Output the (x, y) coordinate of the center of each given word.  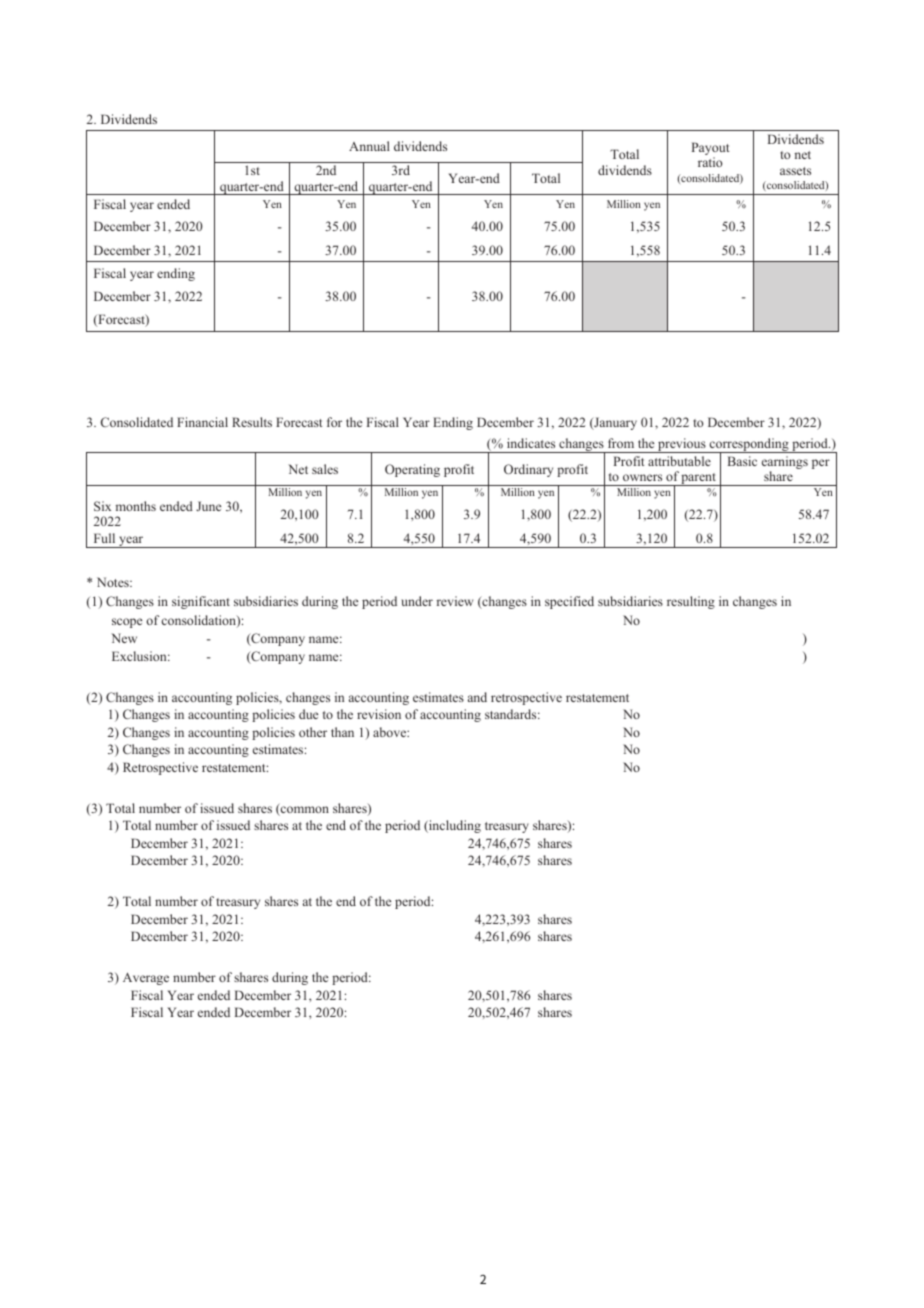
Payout (710, 150)
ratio (710, 162)
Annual (369, 146)
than (342, 732)
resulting (691, 602)
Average (146, 979)
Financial (202, 422)
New (124, 638)
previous (682, 445)
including (454, 826)
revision (379, 714)
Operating (412, 470)
